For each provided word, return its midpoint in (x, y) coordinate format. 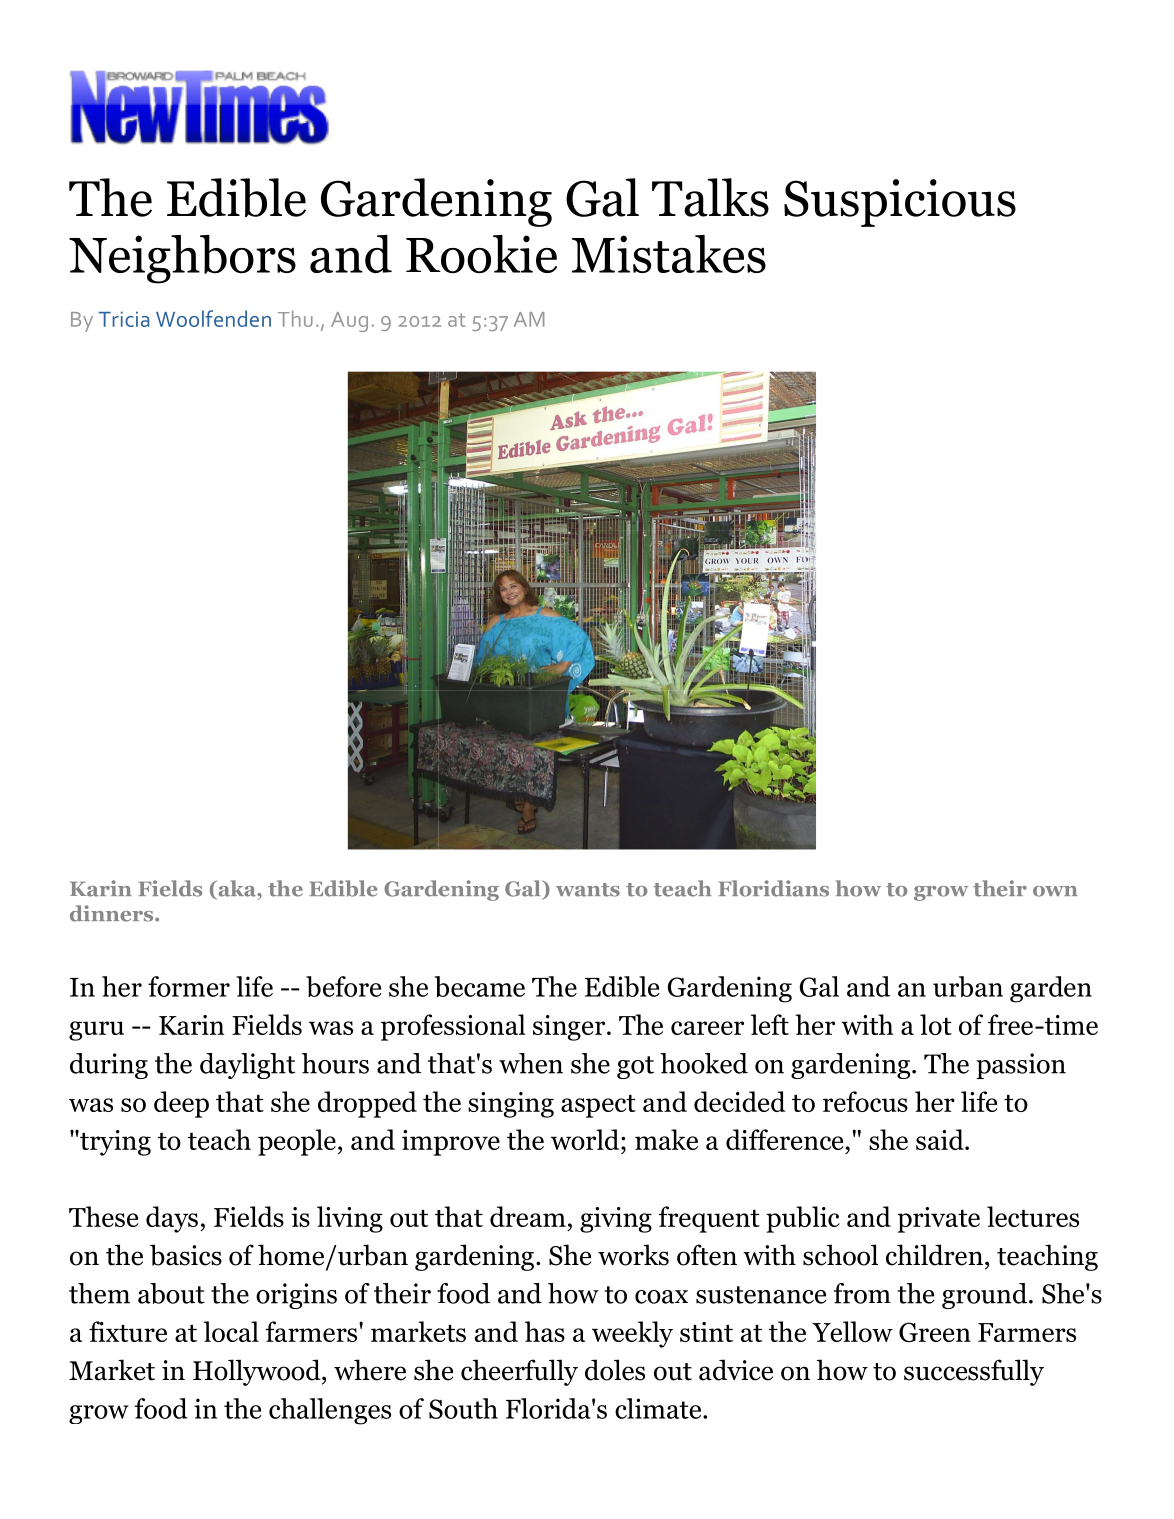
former (189, 986)
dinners (113, 913)
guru (96, 1031)
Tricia (124, 319)
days (172, 1219)
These (103, 1216)
